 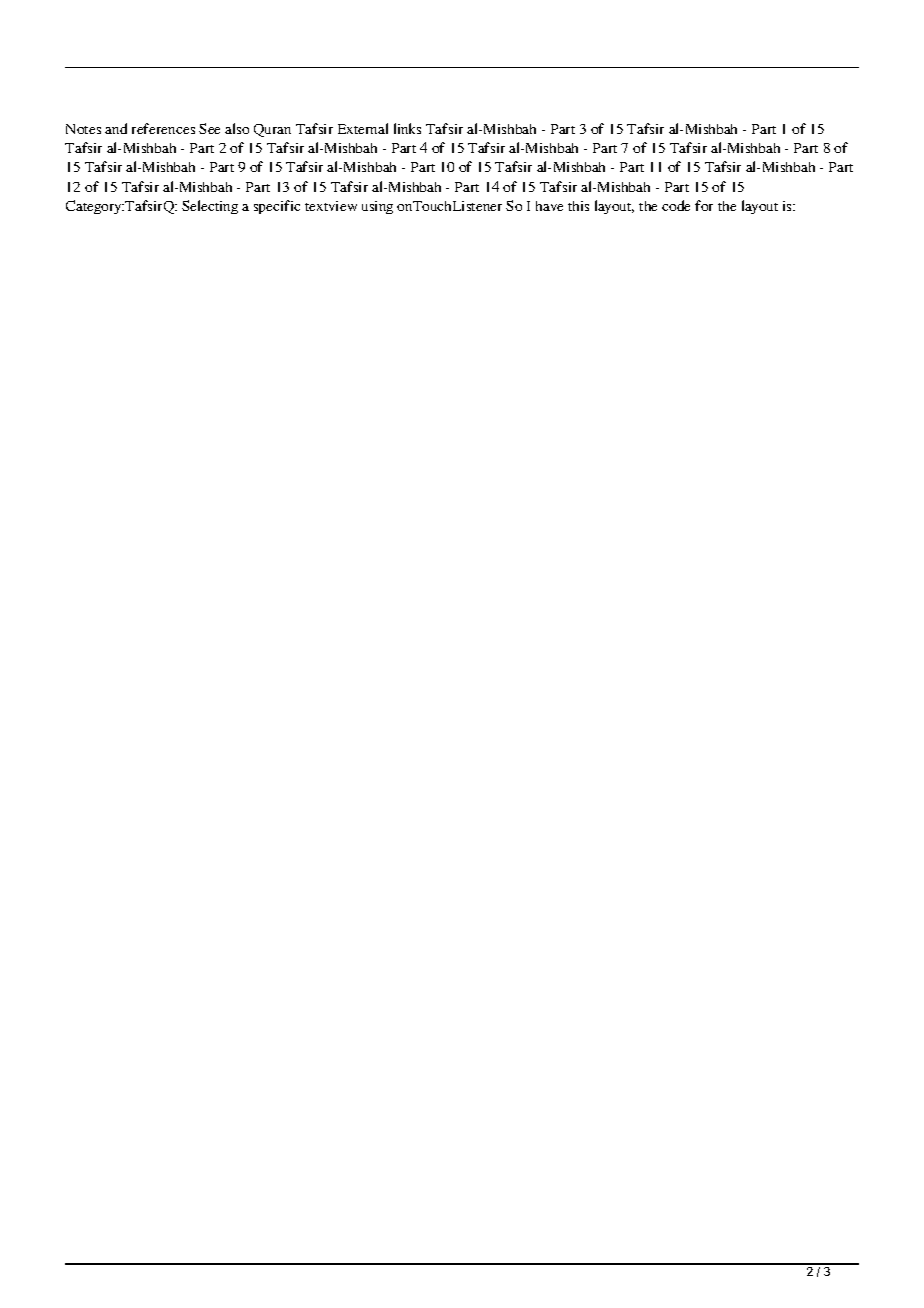 I want to click on references, so click(x=163, y=128).
